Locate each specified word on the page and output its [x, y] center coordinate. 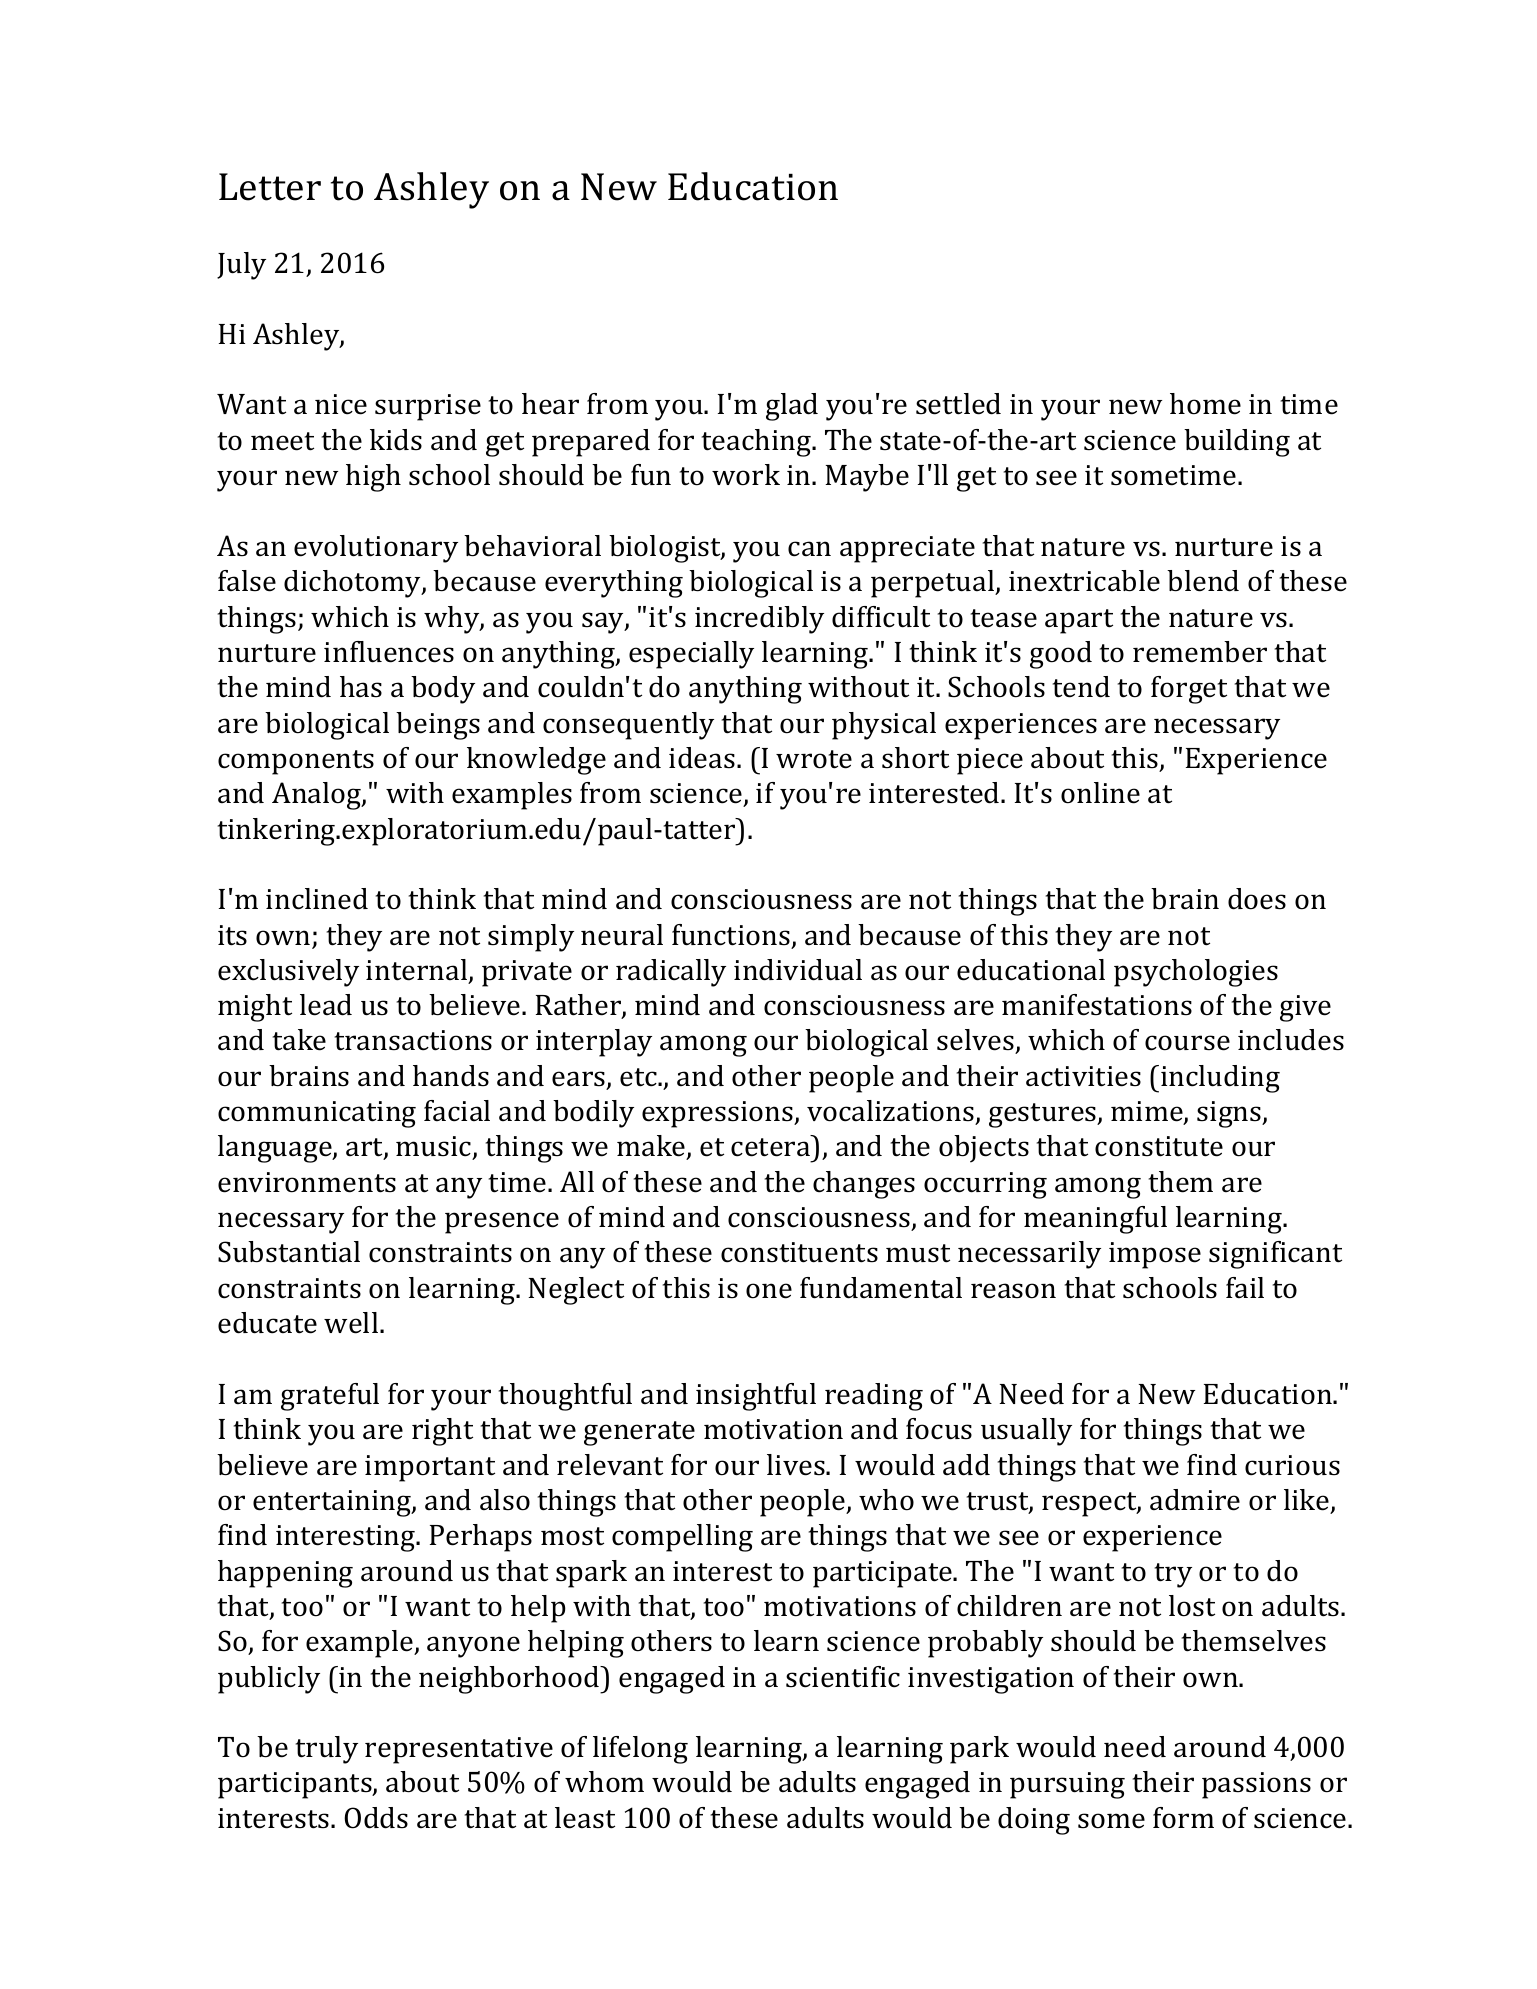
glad [792, 407]
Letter [270, 187]
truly [327, 1750]
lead [326, 1005]
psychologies [1196, 973]
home [1205, 404]
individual [798, 970]
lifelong [640, 1750]
